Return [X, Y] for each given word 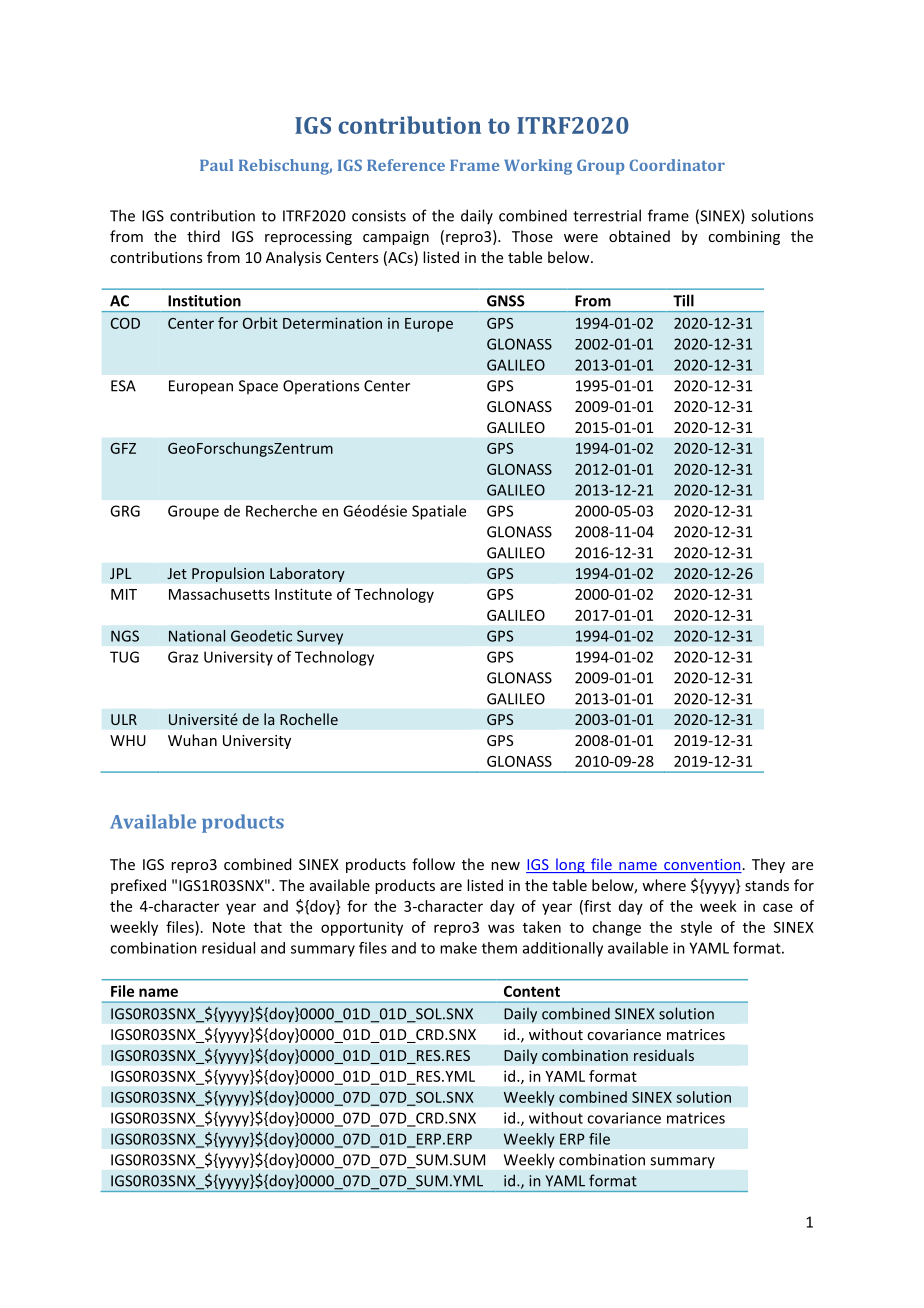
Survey [320, 637]
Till [683, 300]
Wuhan [192, 740]
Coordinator [677, 165]
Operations [321, 387]
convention [702, 866]
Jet [177, 573]
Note [229, 927]
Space [258, 387]
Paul [216, 165]
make [458, 948]
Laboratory [307, 574]
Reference [406, 165]
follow [433, 864]
